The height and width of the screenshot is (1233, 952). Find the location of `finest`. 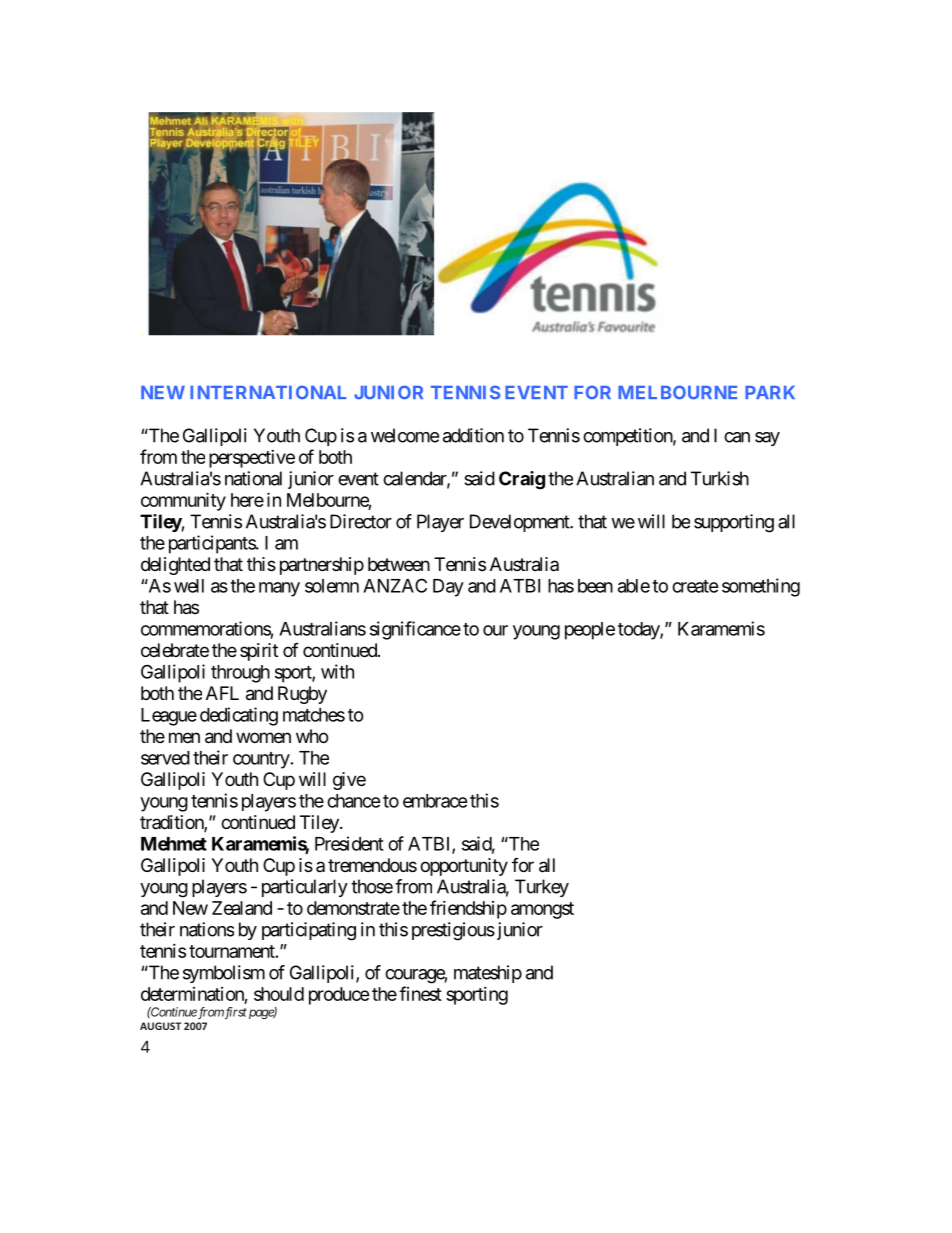

finest is located at coordinates (420, 993).
